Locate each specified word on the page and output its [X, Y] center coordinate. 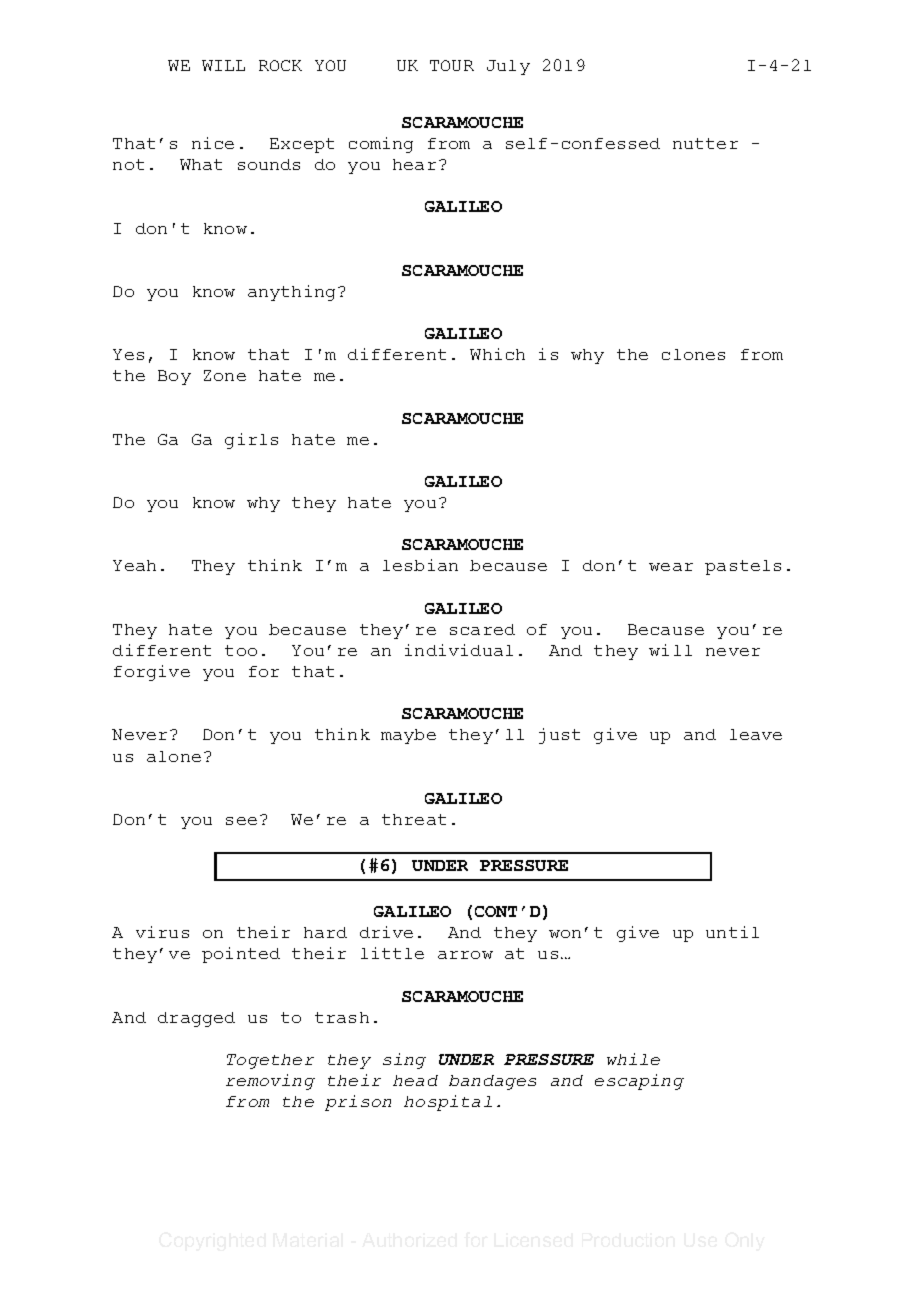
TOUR [452, 65]
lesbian [420, 565]
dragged [196, 1019]
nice [213, 143]
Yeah [134, 565]
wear [671, 567]
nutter [705, 143]
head [415, 1080]
